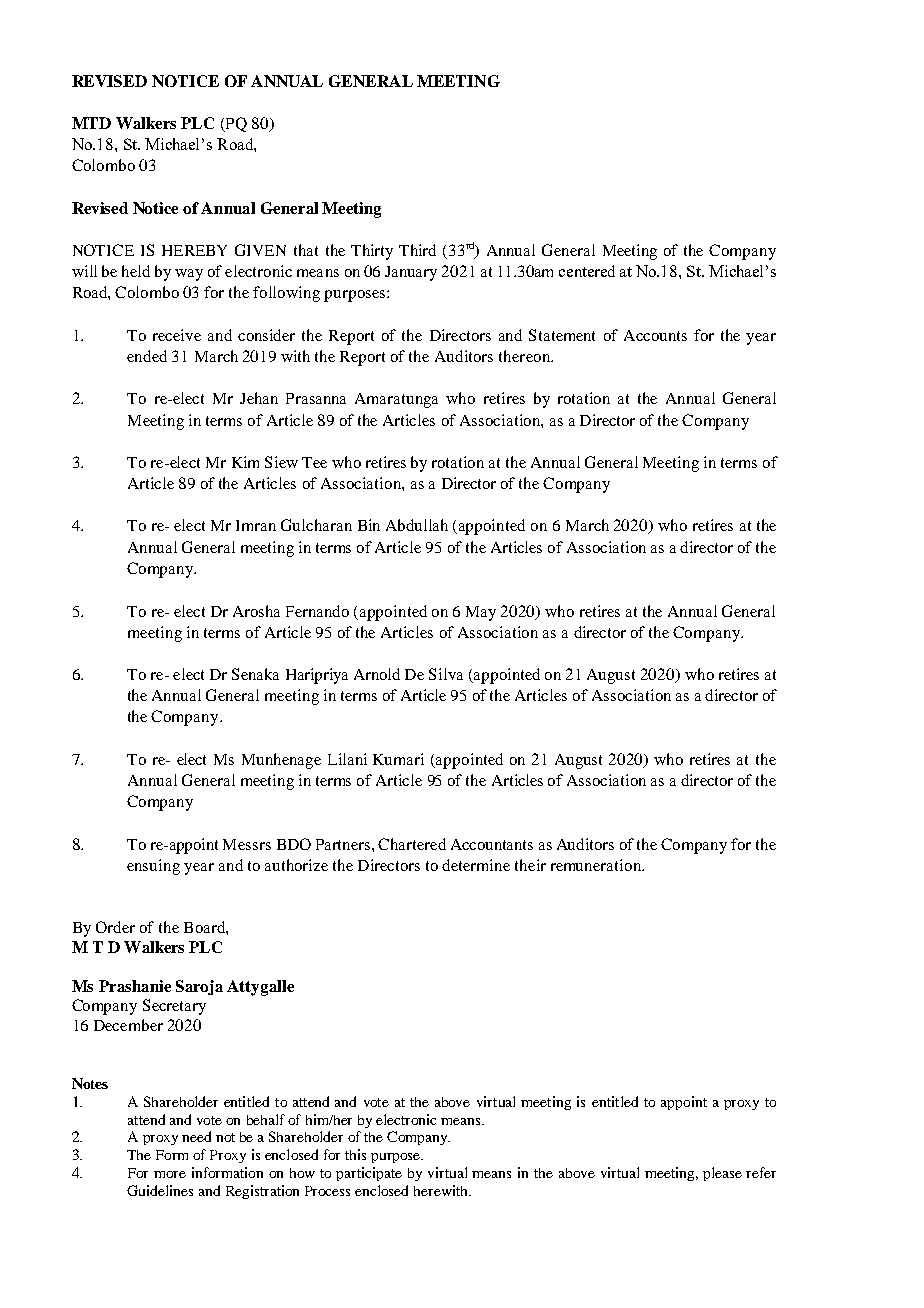 The width and height of the document is (924, 1308). Describe the element at coordinates (476, 865) in the document. I see `determine` at that location.
